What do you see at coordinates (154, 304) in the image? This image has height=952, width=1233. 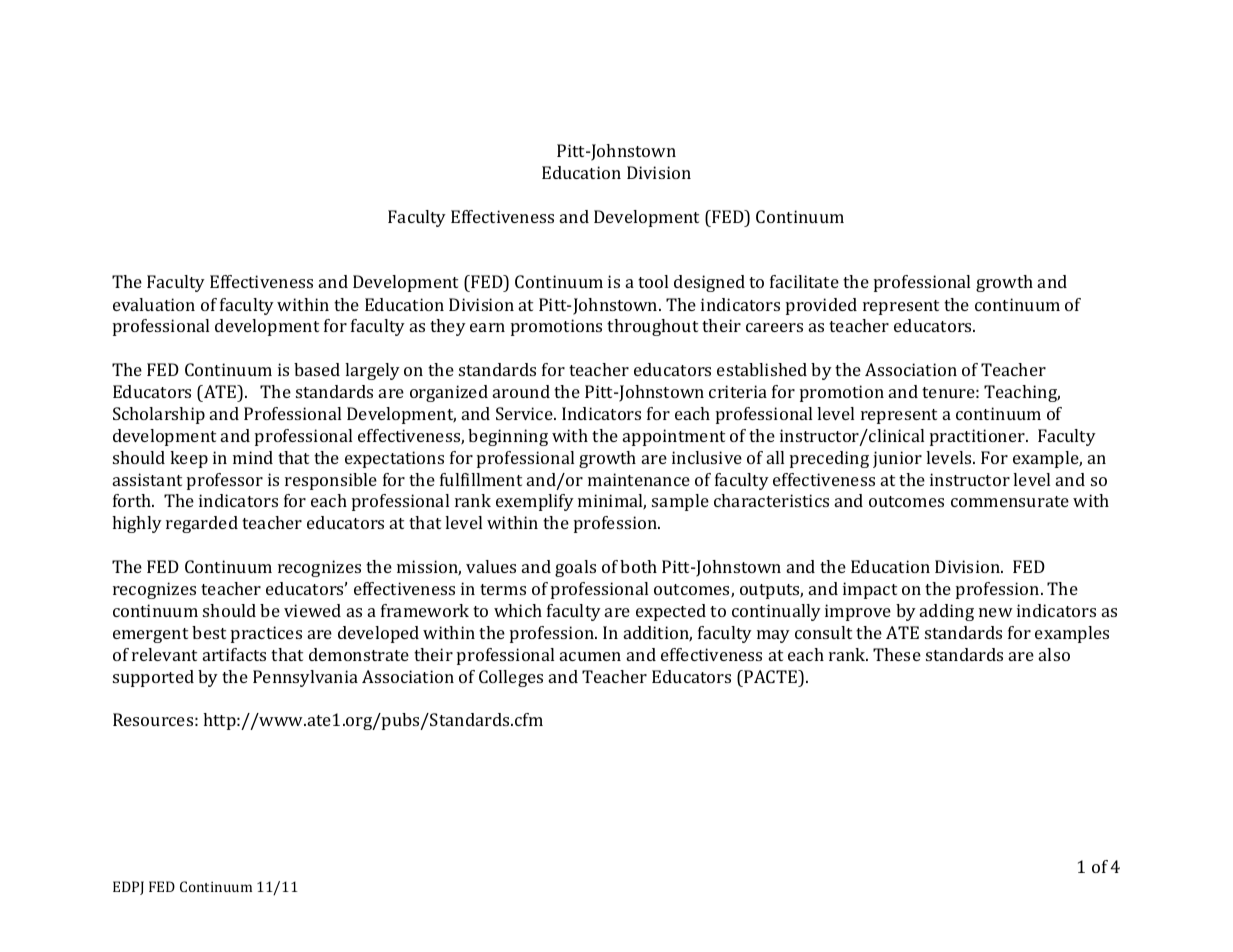 I see `evaluation` at bounding box center [154, 304].
